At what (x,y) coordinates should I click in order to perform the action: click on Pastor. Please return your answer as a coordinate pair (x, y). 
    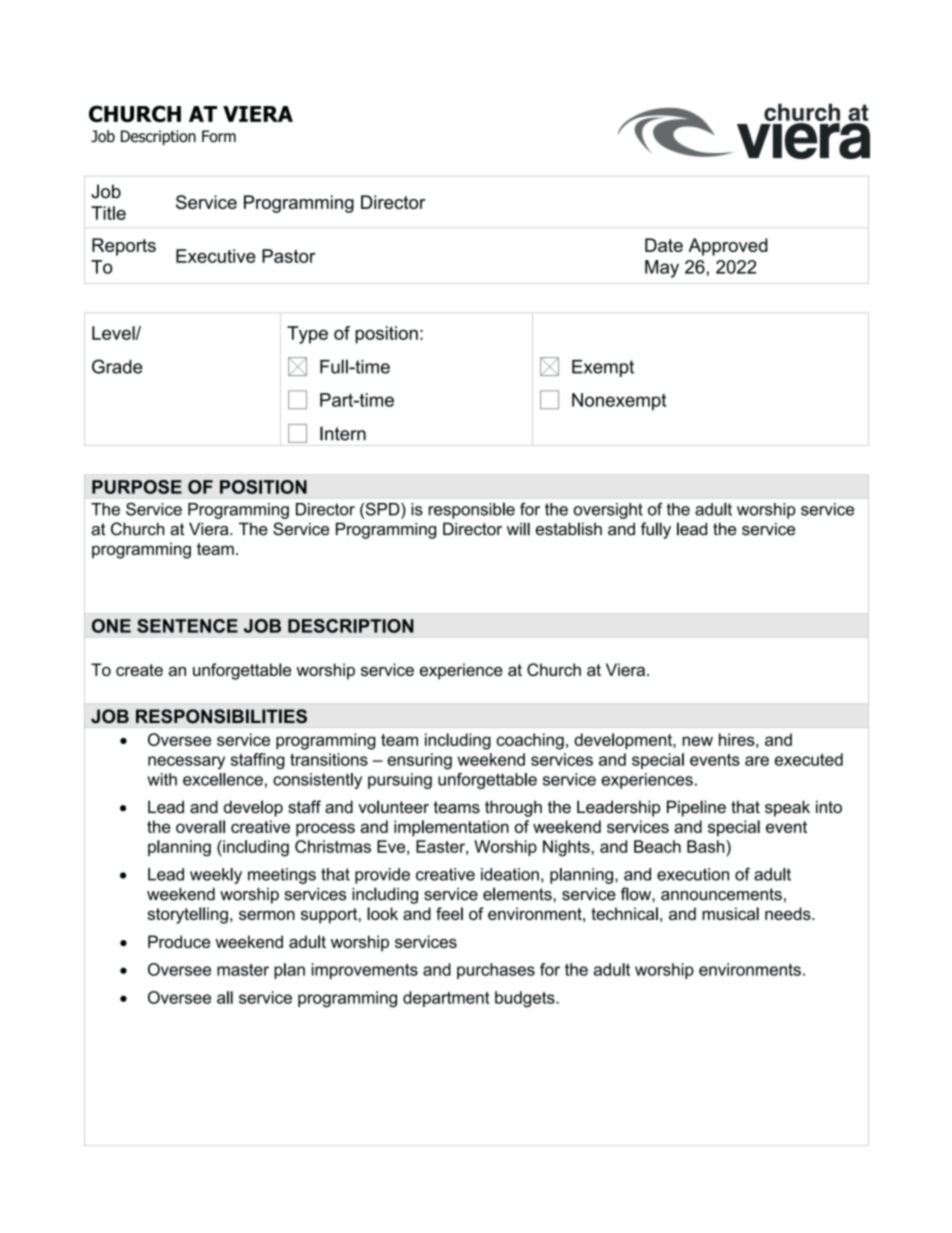
    Looking at the image, I should click on (289, 256).
